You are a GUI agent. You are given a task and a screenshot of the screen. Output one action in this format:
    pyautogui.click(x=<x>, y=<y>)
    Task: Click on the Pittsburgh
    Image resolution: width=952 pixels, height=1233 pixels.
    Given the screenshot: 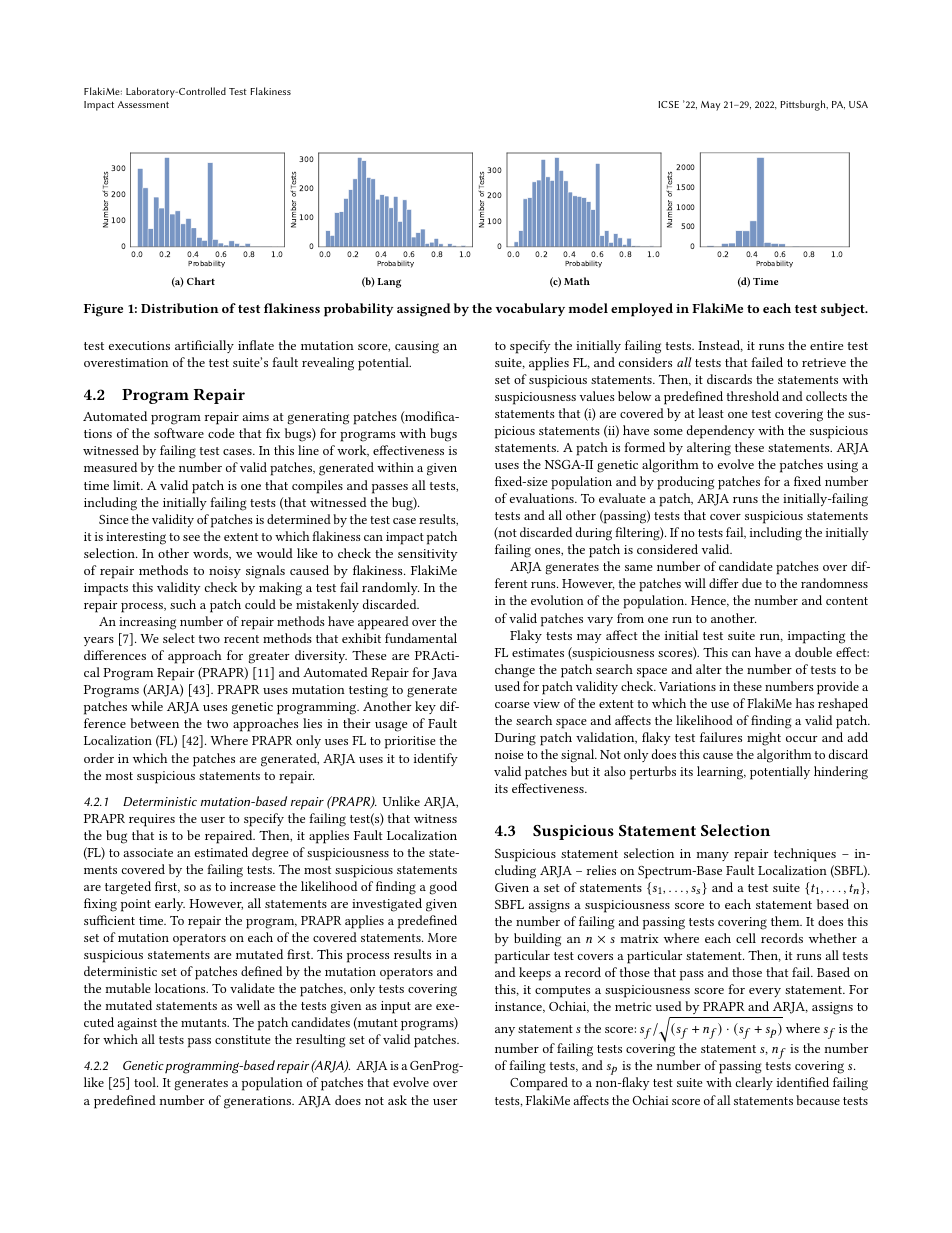 What is the action you would take?
    pyautogui.click(x=804, y=105)
